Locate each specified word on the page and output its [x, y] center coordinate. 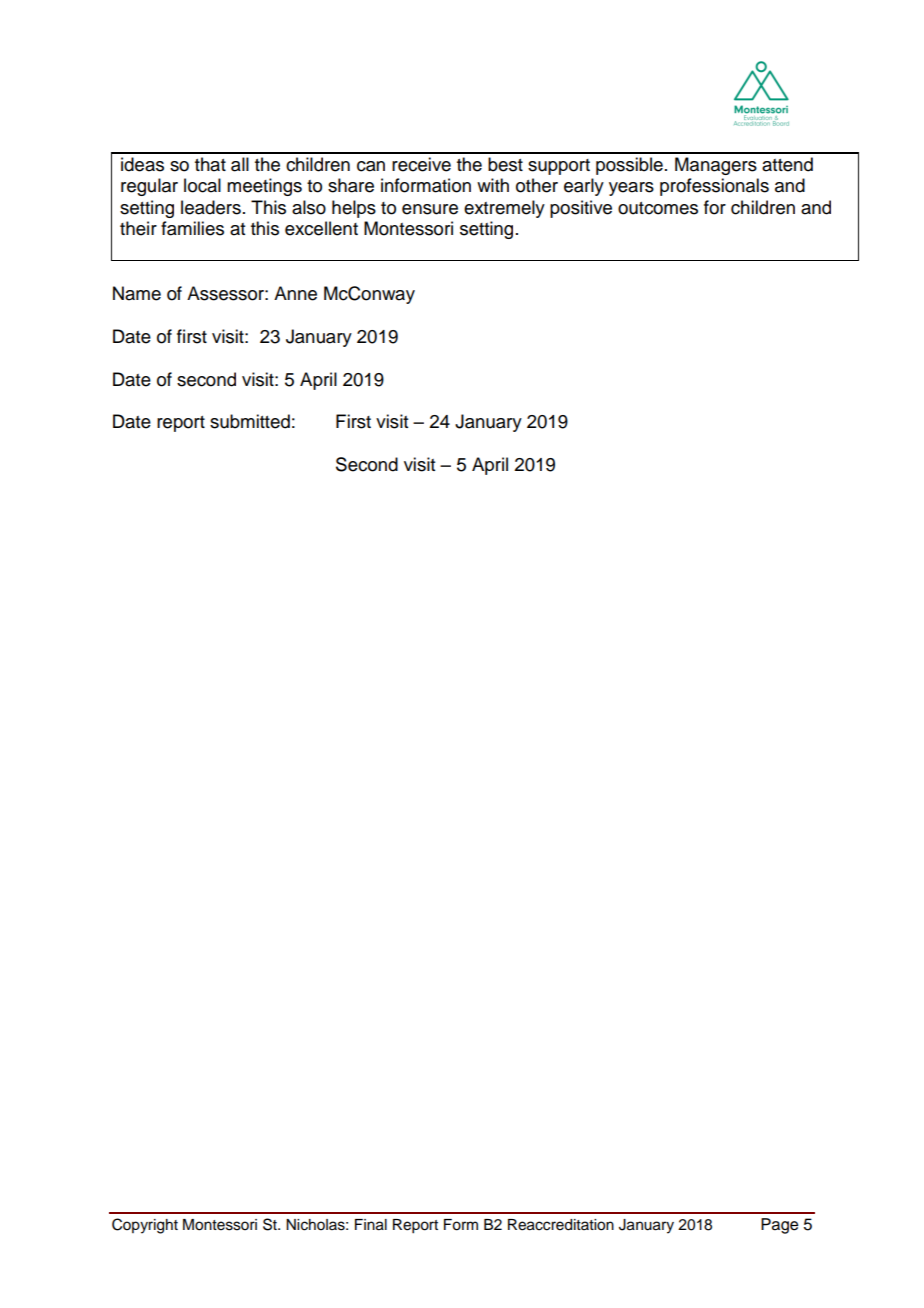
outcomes [658, 208]
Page [779, 1226]
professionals [714, 187]
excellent [321, 228]
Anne [295, 293]
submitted [250, 421]
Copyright [145, 1226]
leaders [211, 207]
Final [371, 1225]
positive [581, 209]
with [493, 185]
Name [137, 293]
